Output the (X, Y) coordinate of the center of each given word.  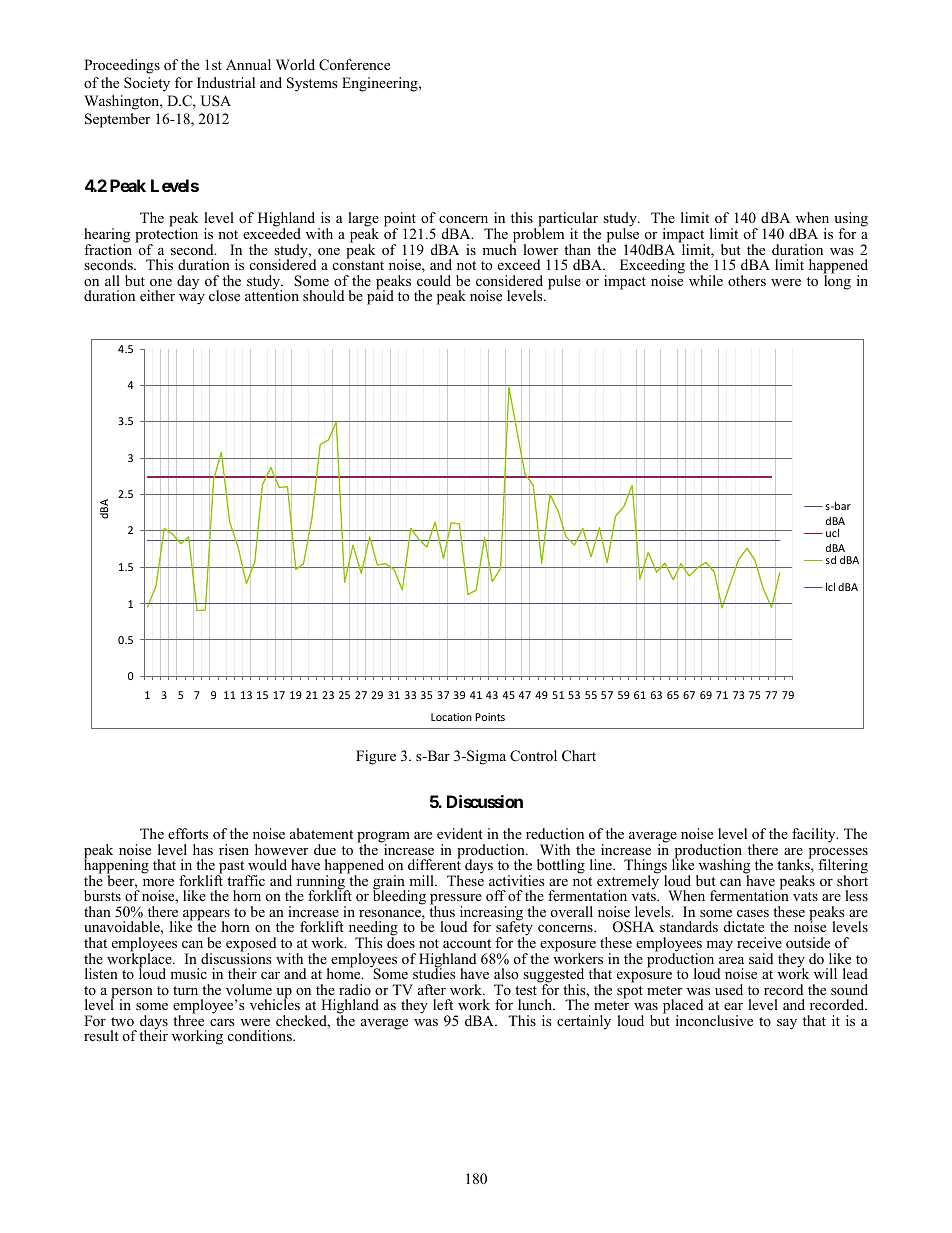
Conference (354, 65)
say (787, 1024)
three (188, 1019)
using (851, 221)
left (443, 1004)
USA (216, 101)
